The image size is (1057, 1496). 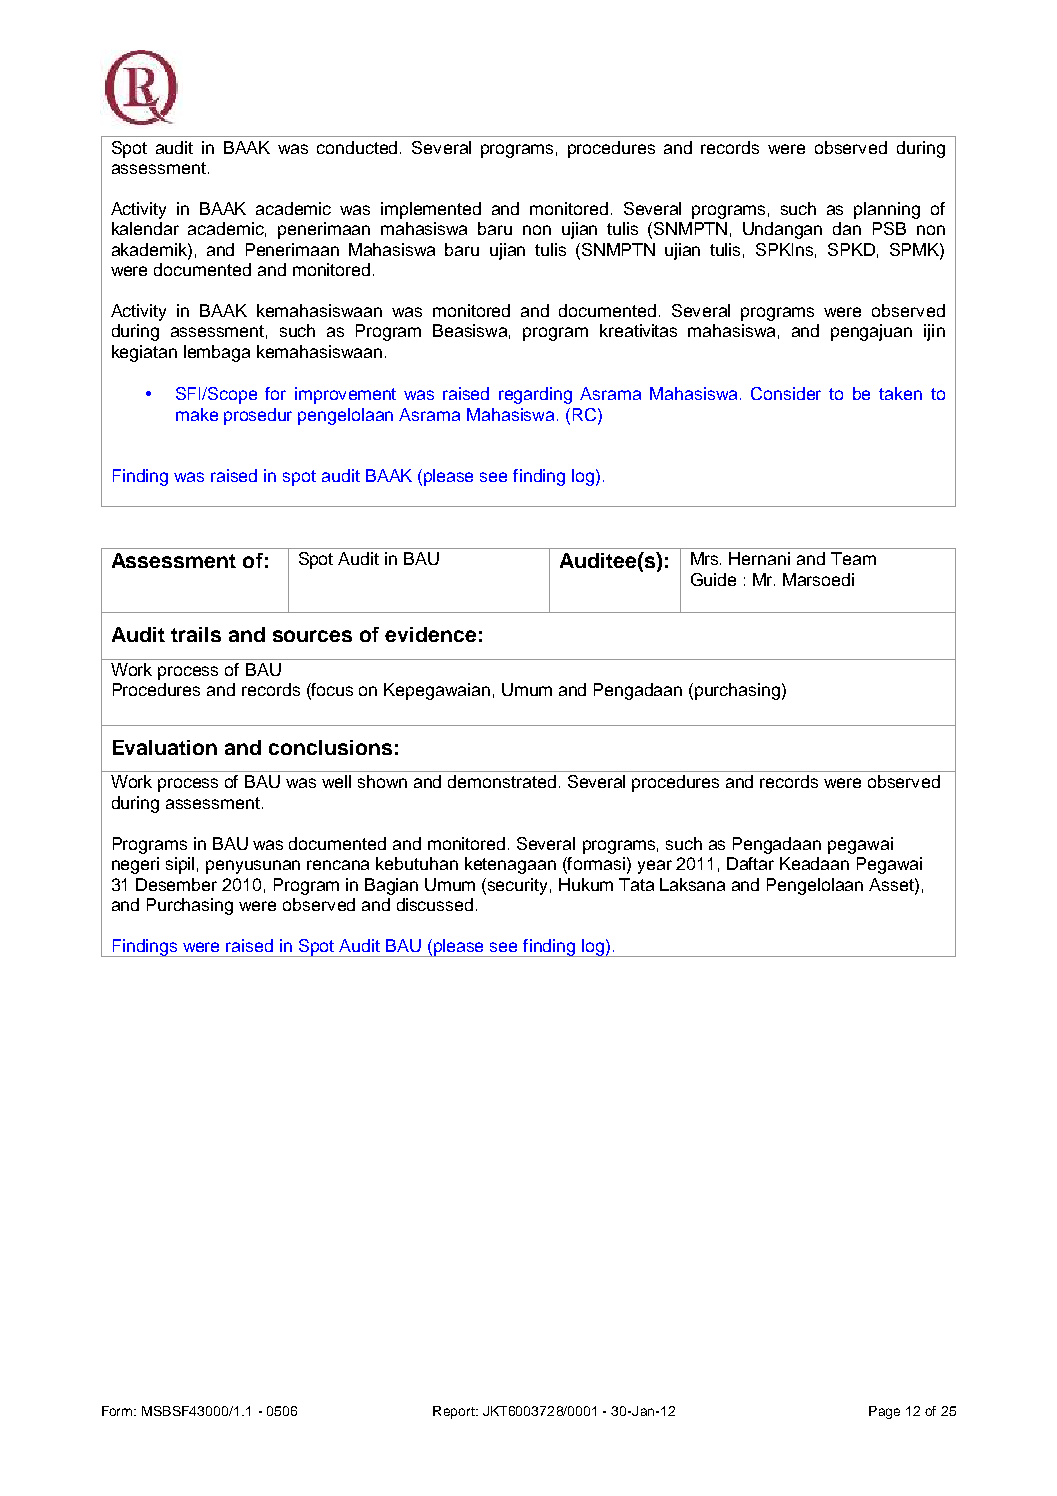 I want to click on planning, so click(x=887, y=210).
